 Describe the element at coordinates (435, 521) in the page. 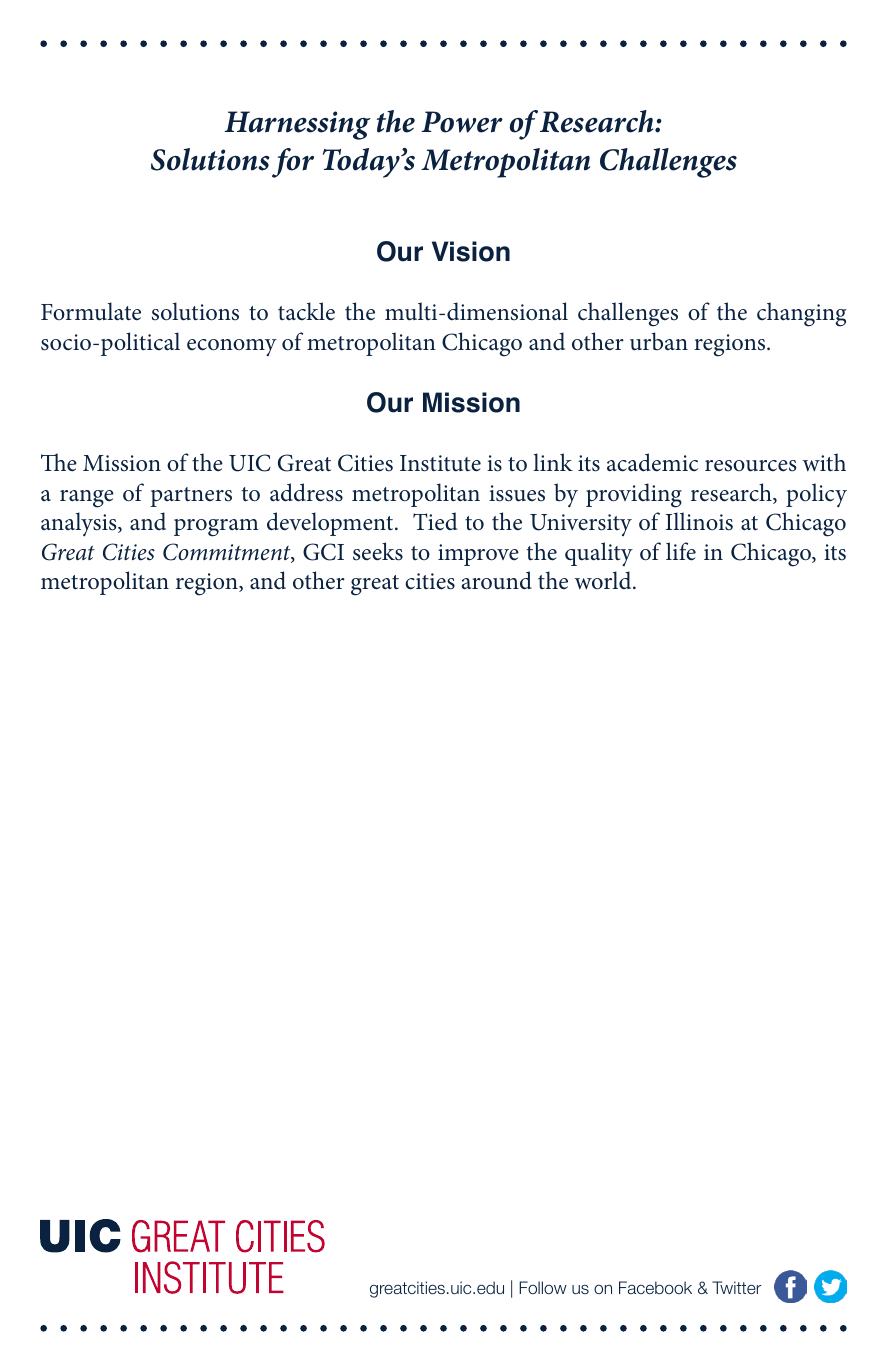

I see `Tied` at that location.
